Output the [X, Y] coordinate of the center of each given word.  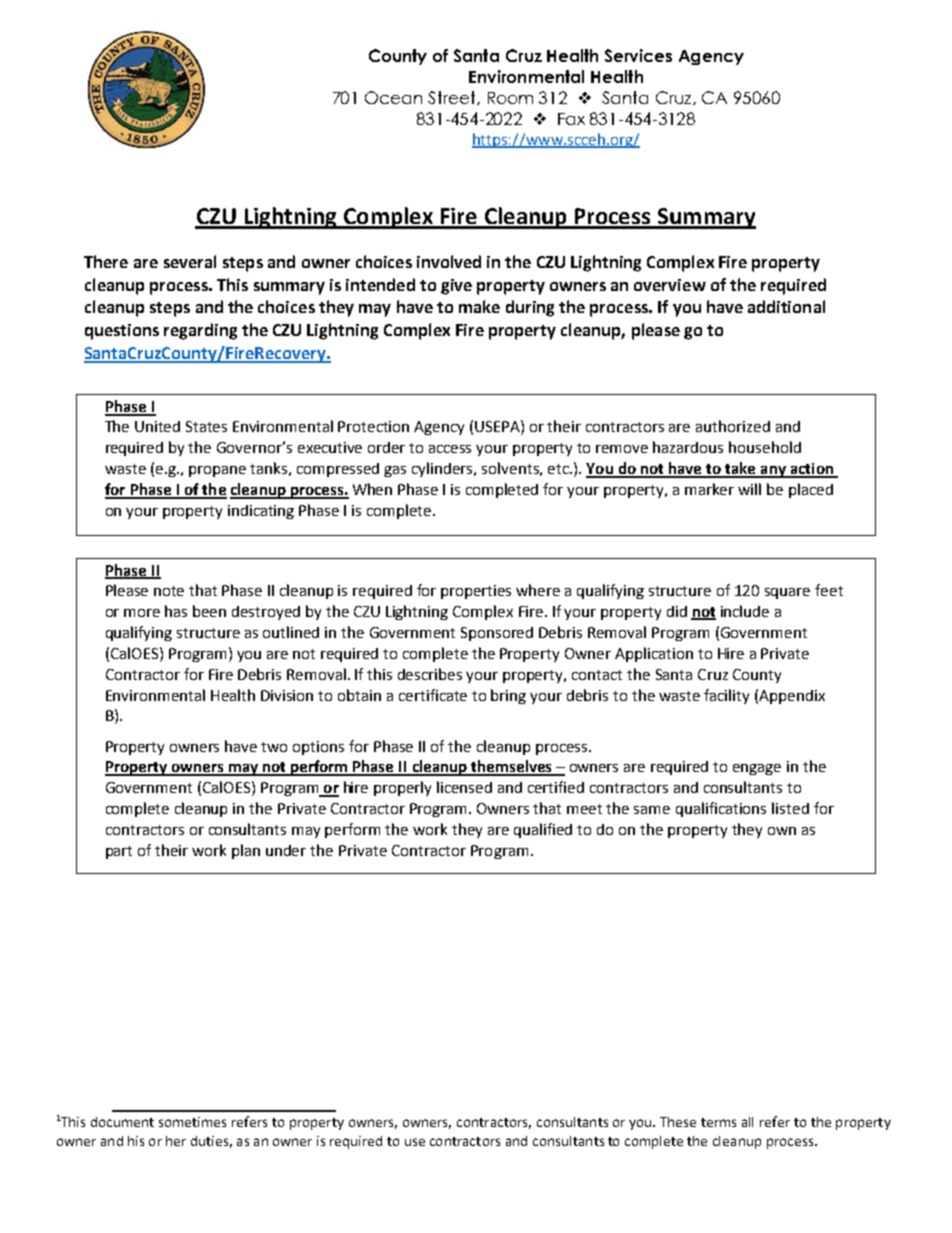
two [274, 747]
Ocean [393, 97]
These [678, 1122]
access [450, 449]
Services [638, 55]
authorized [733, 426]
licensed [464, 787]
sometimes [192, 1122]
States [206, 426]
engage [757, 769]
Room [510, 98]
